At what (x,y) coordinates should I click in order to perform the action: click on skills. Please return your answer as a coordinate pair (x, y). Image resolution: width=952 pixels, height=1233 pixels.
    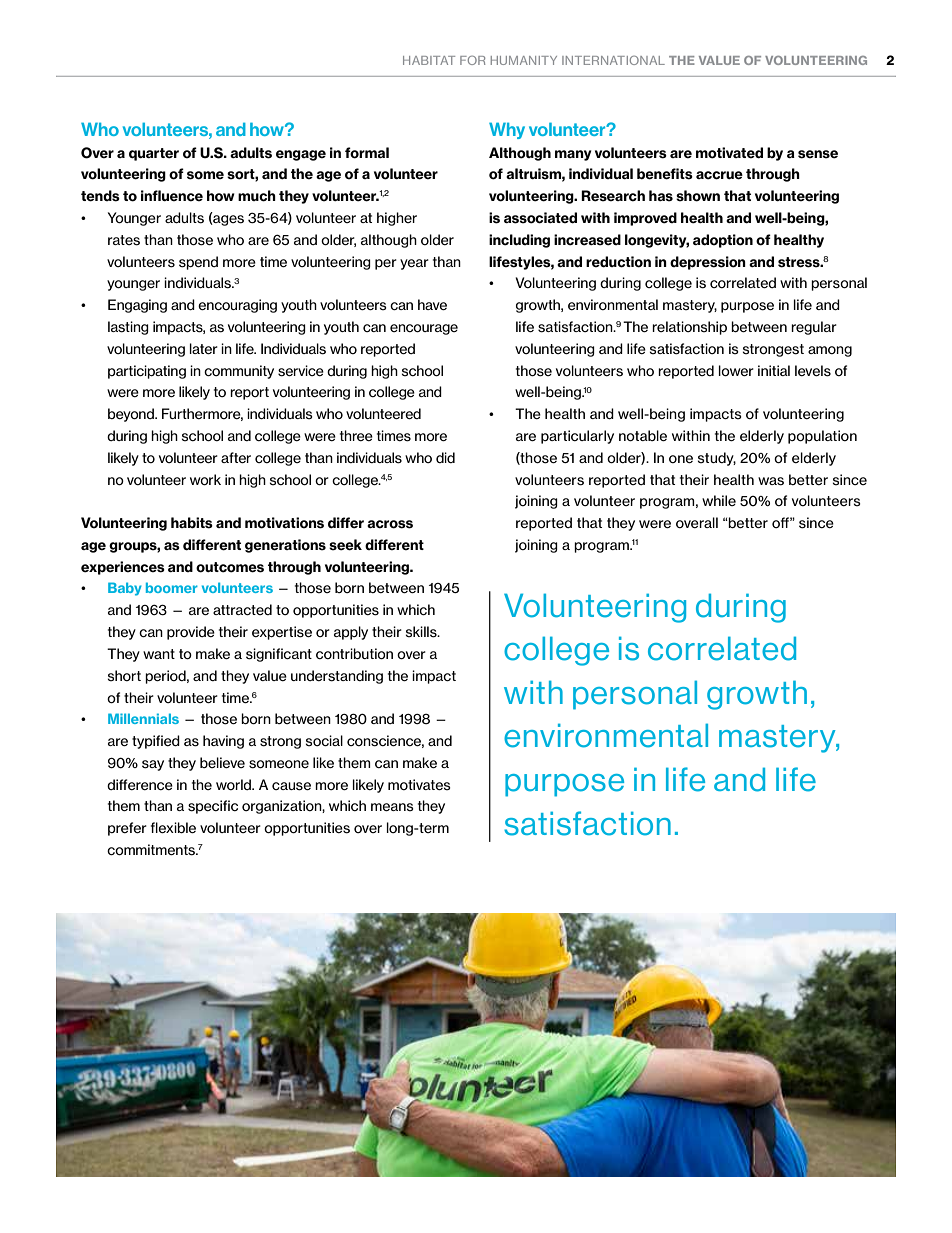
    Looking at the image, I should click on (422, 632).
